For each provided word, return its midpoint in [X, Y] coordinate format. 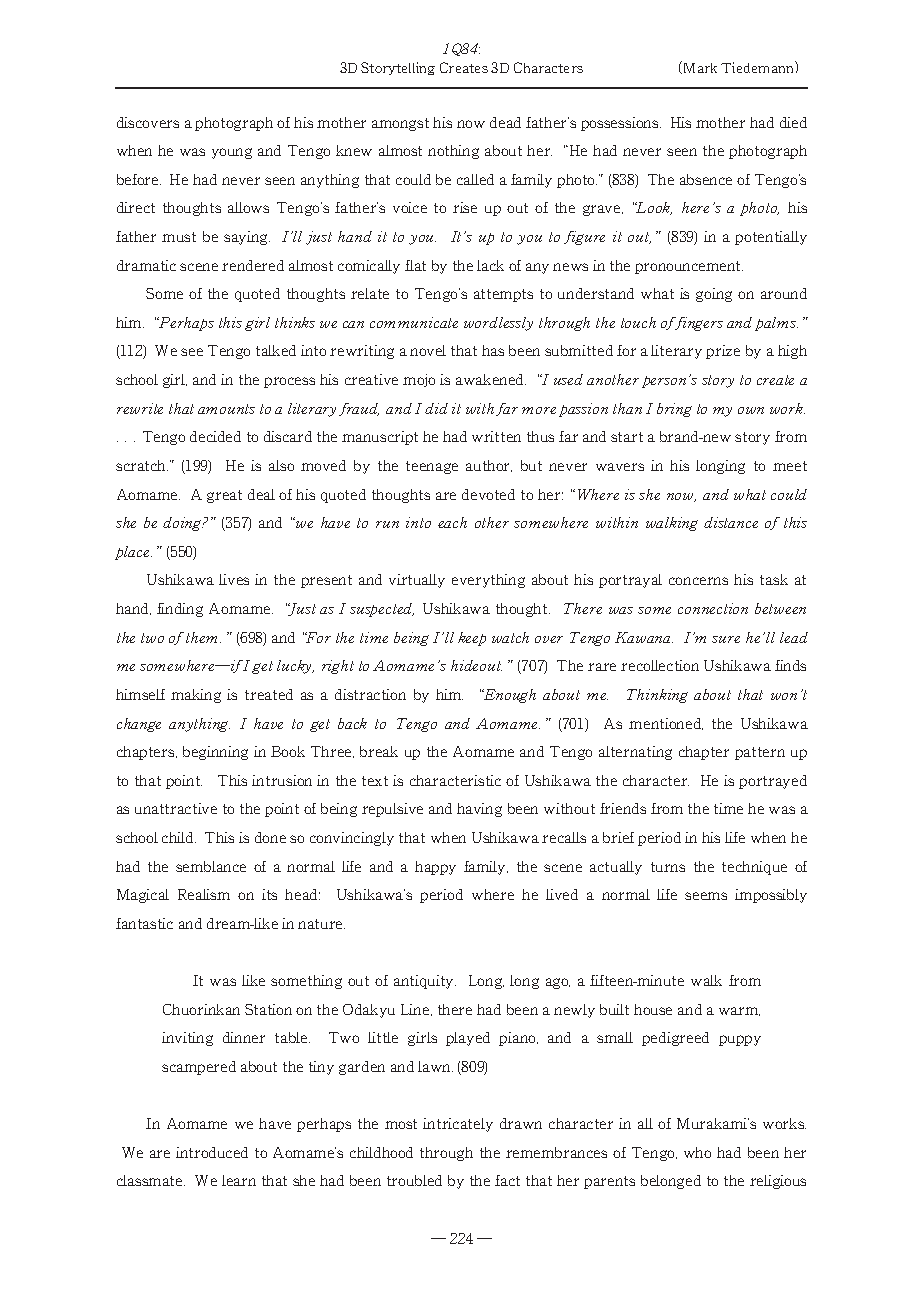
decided [215, 436]
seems [706, 896]
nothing [453, 152]
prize [723, 352]
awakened [491, 379]
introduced [212, 1152]
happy [435, 868]
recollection [660, 665]
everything [488, 581]
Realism [204, 894]
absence [706, 179]
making [196, 696]
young [232, 153]
